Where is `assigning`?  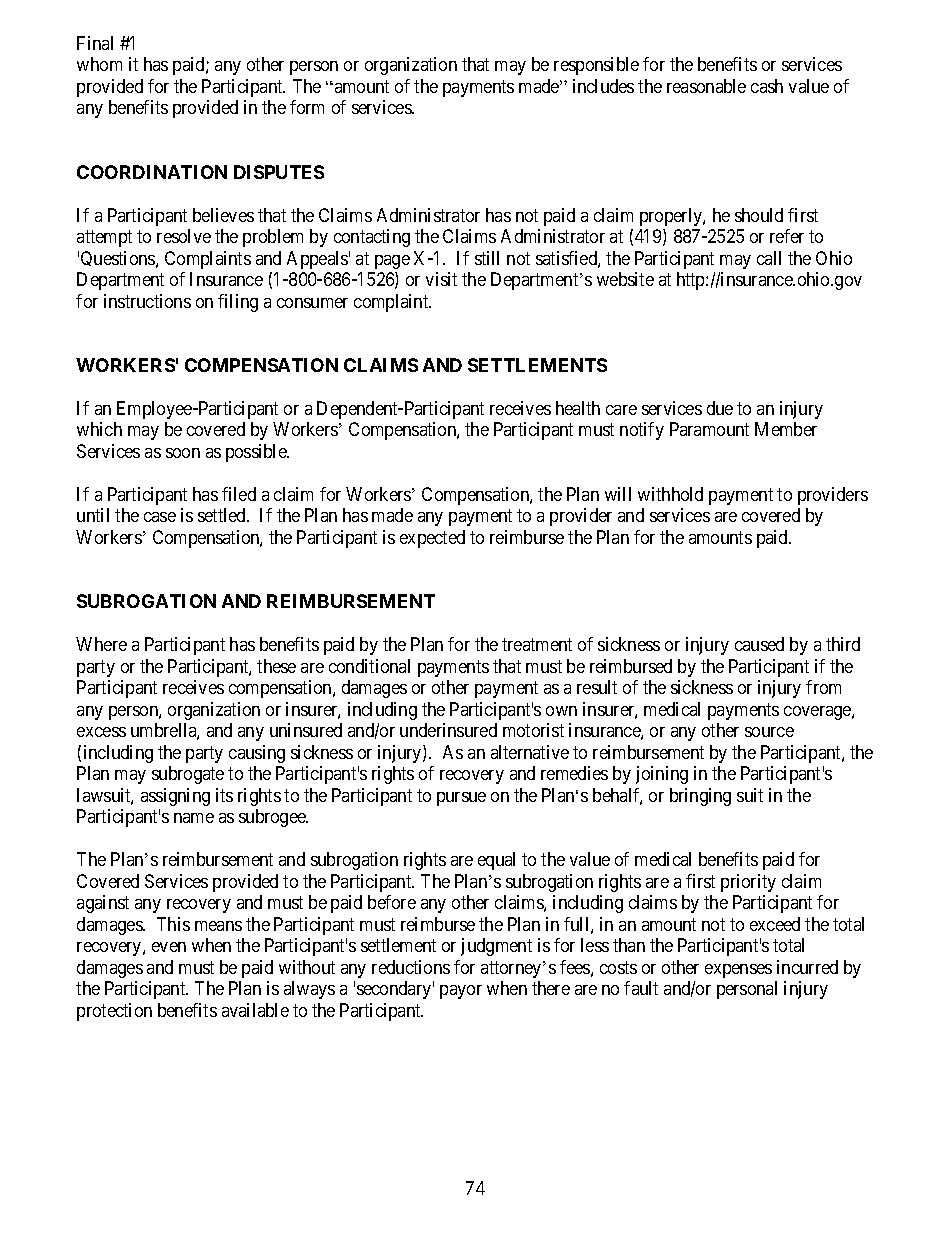
assigning is located at coordinates (175, 797).
